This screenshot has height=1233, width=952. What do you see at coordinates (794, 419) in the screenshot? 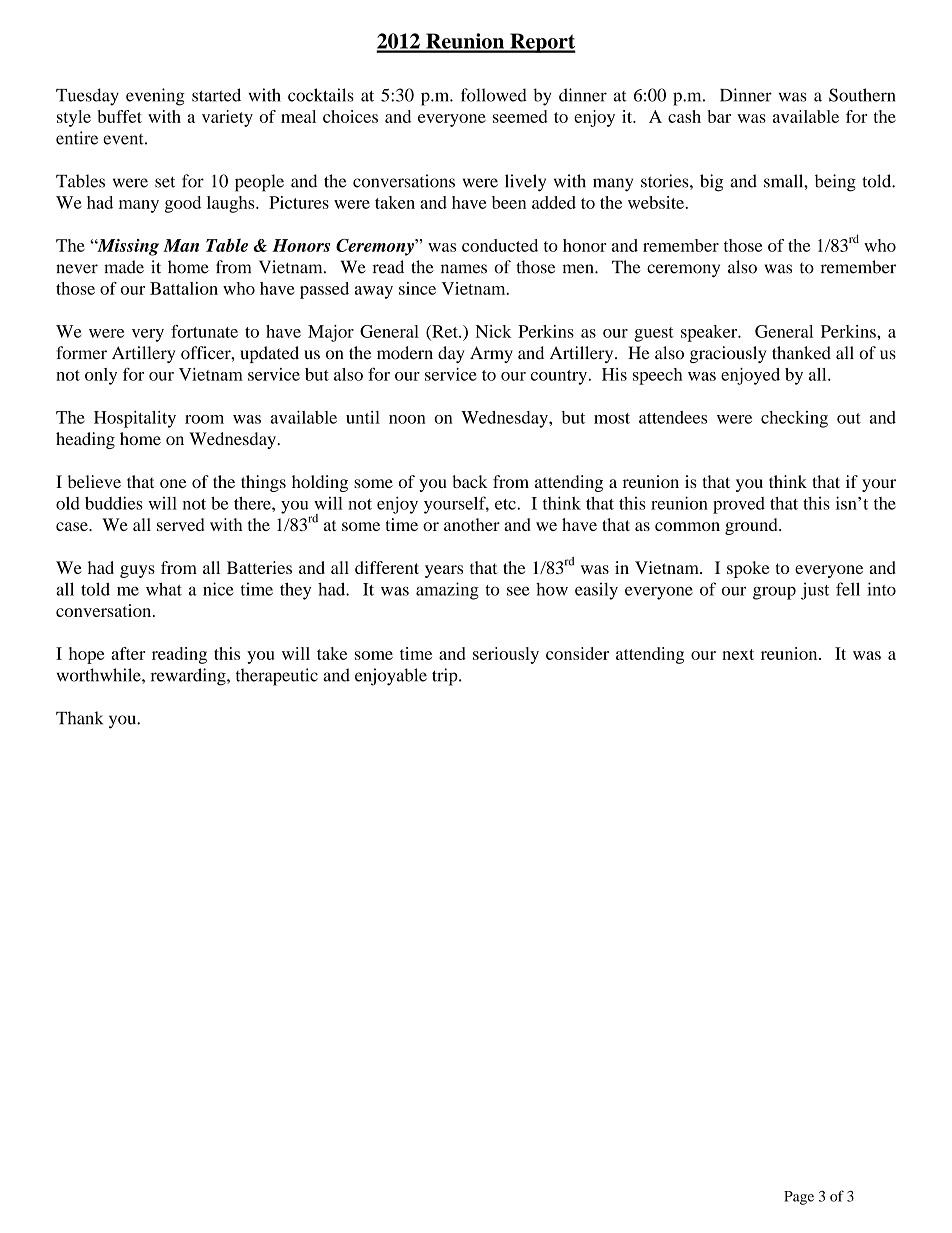
I see `checking` at bounding box center [794, 419].
